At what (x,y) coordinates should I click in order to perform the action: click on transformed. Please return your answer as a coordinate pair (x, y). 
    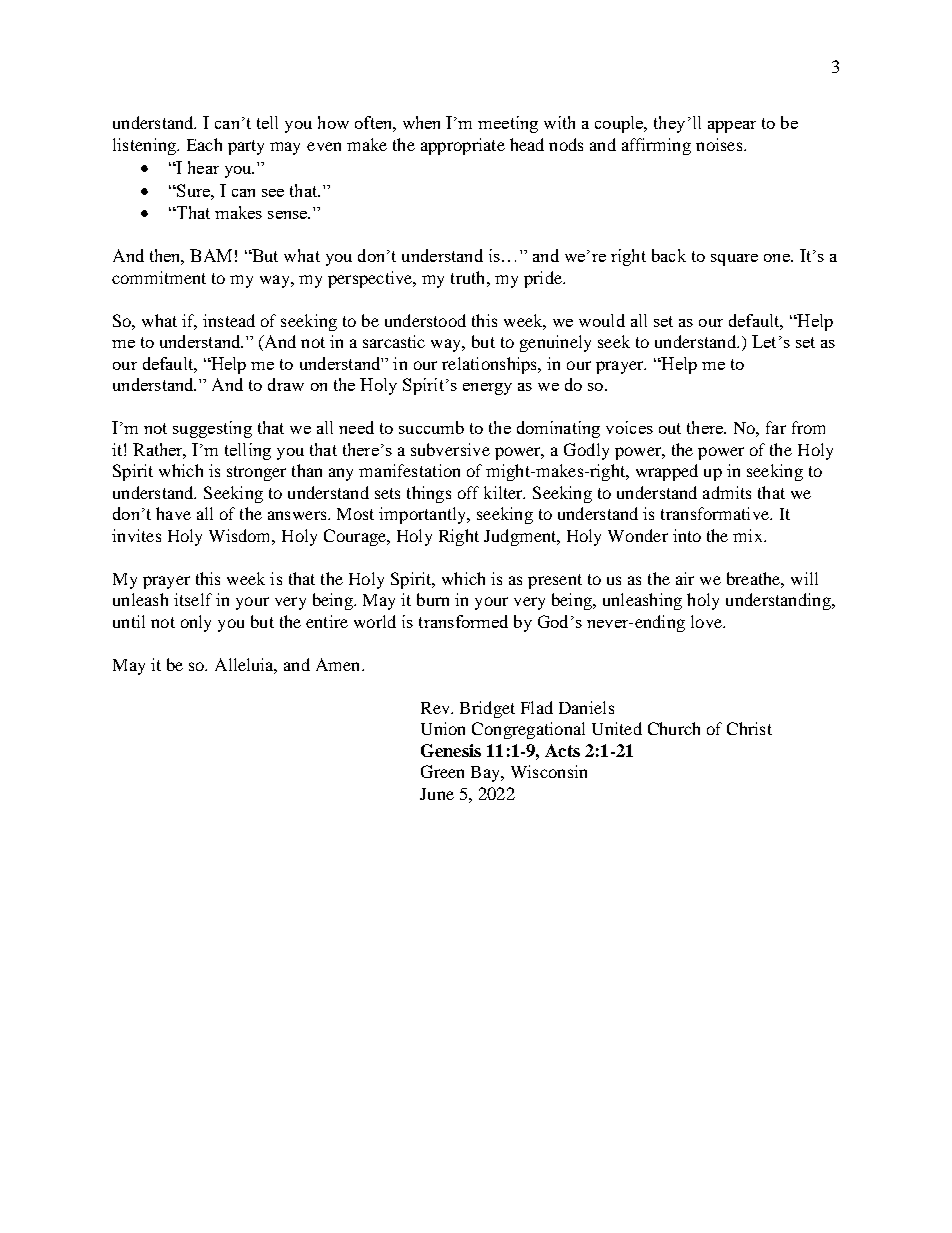
    Looking at the image, I should click on (463, 621).
